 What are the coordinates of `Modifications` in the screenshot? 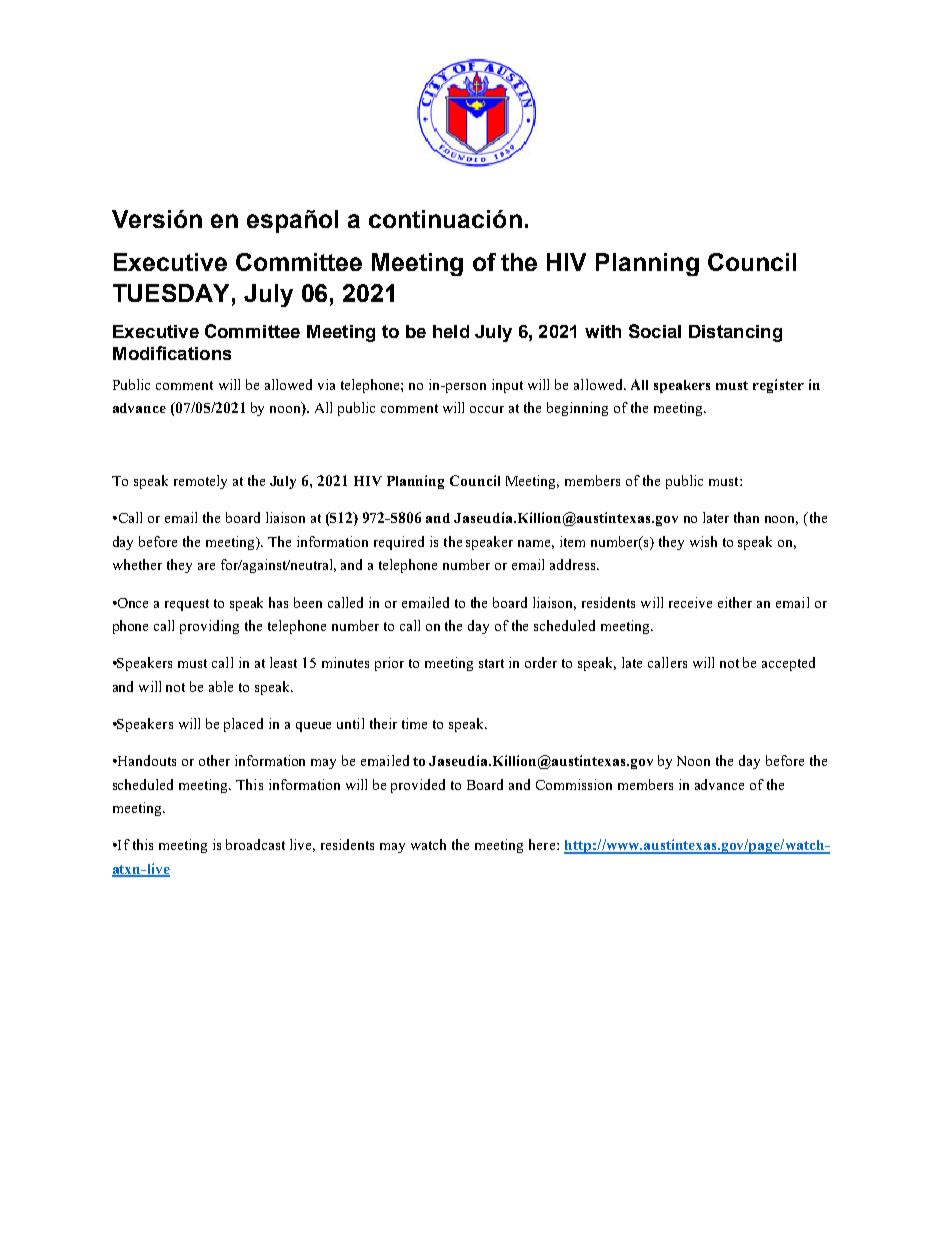 It's located at (172, 353).
